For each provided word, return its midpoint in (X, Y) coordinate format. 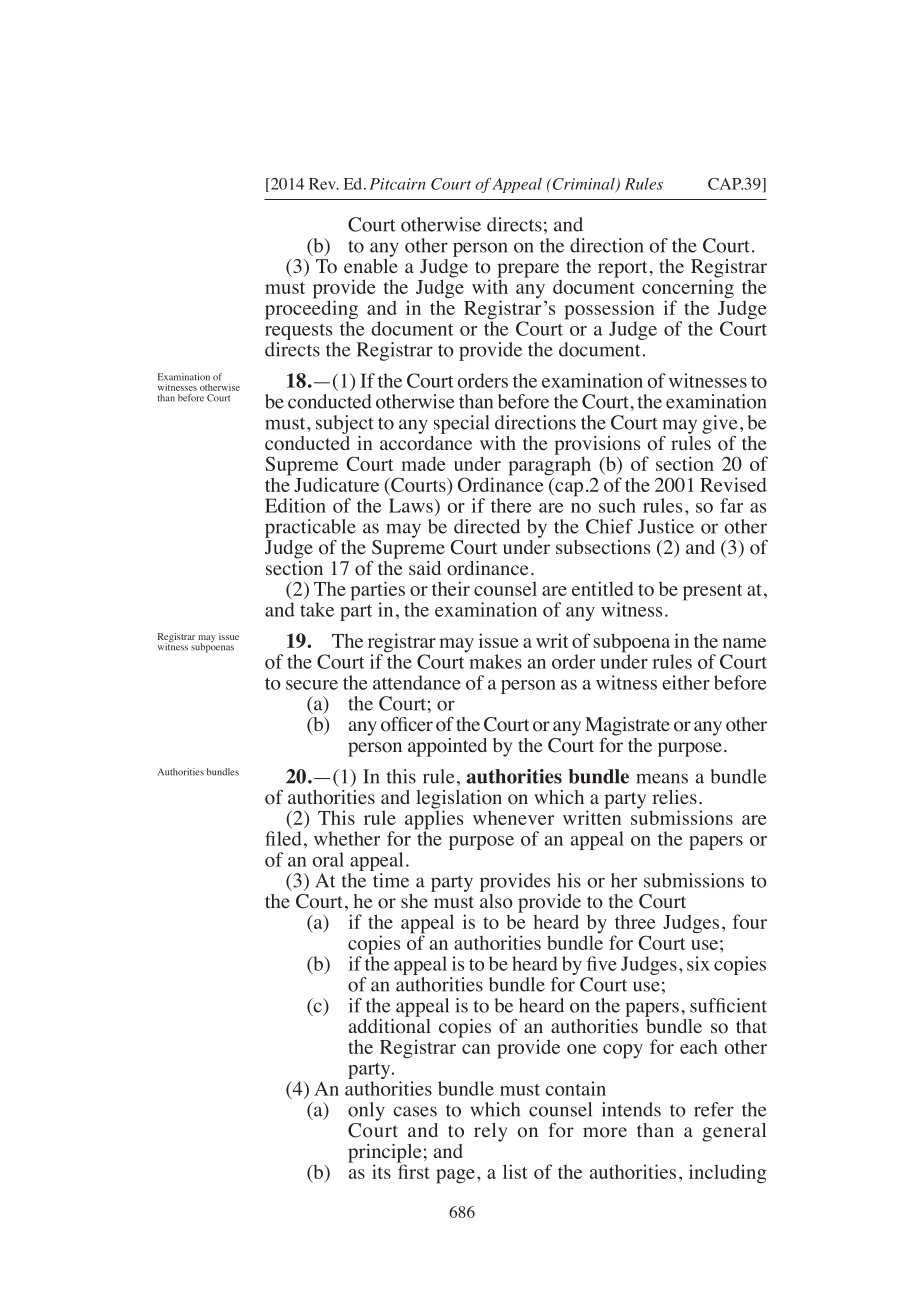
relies (674, 797)
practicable (310, 528)
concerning (688, 289)
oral (328, 859)
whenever (513, 817)
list (515, 1171)
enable (371, 265)
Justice (666, 526)
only (366, 1111)
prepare (528, 271)
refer (714, 1109)
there (511, 505)
